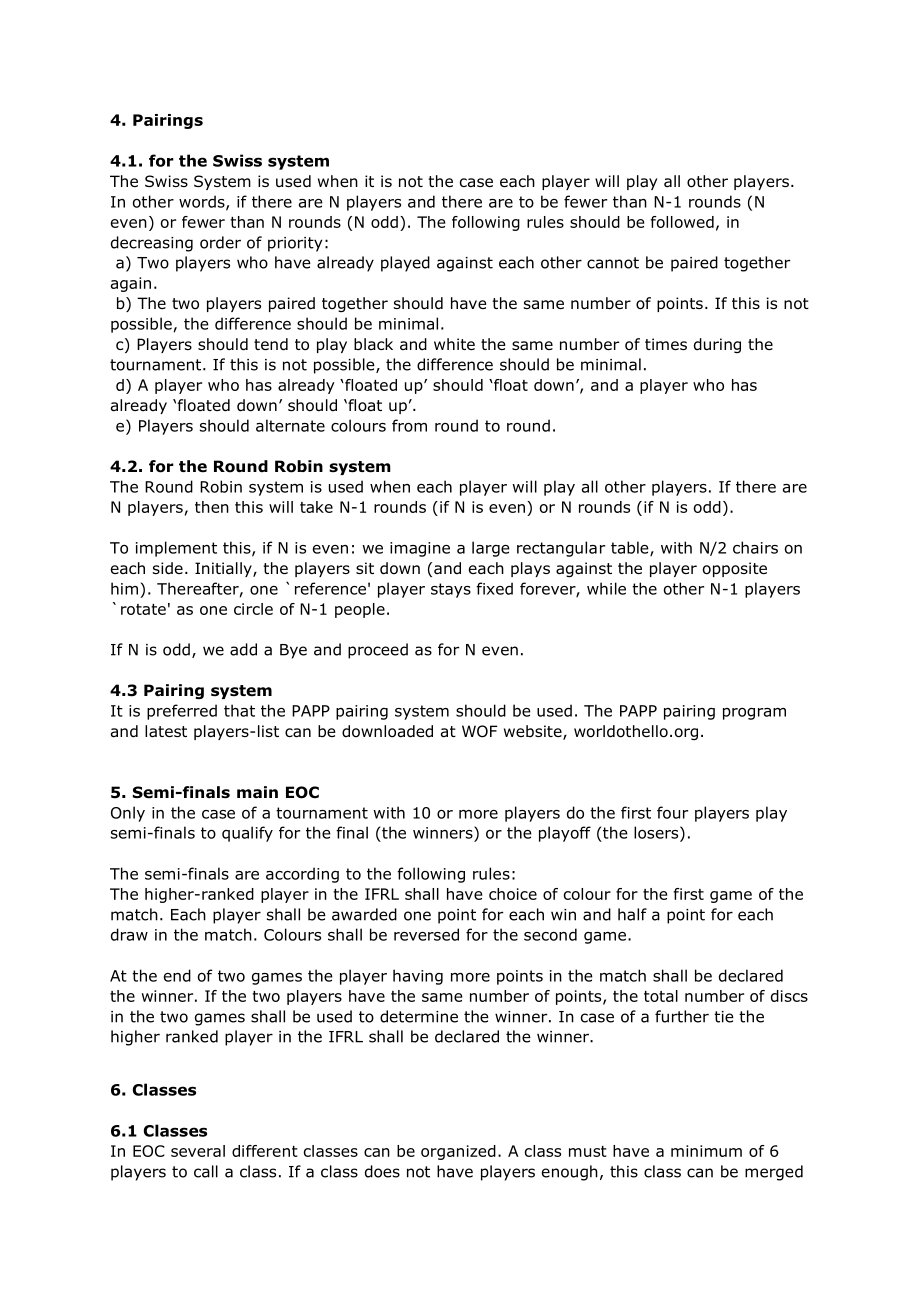  I want to click on followed, so click(682, 222).
